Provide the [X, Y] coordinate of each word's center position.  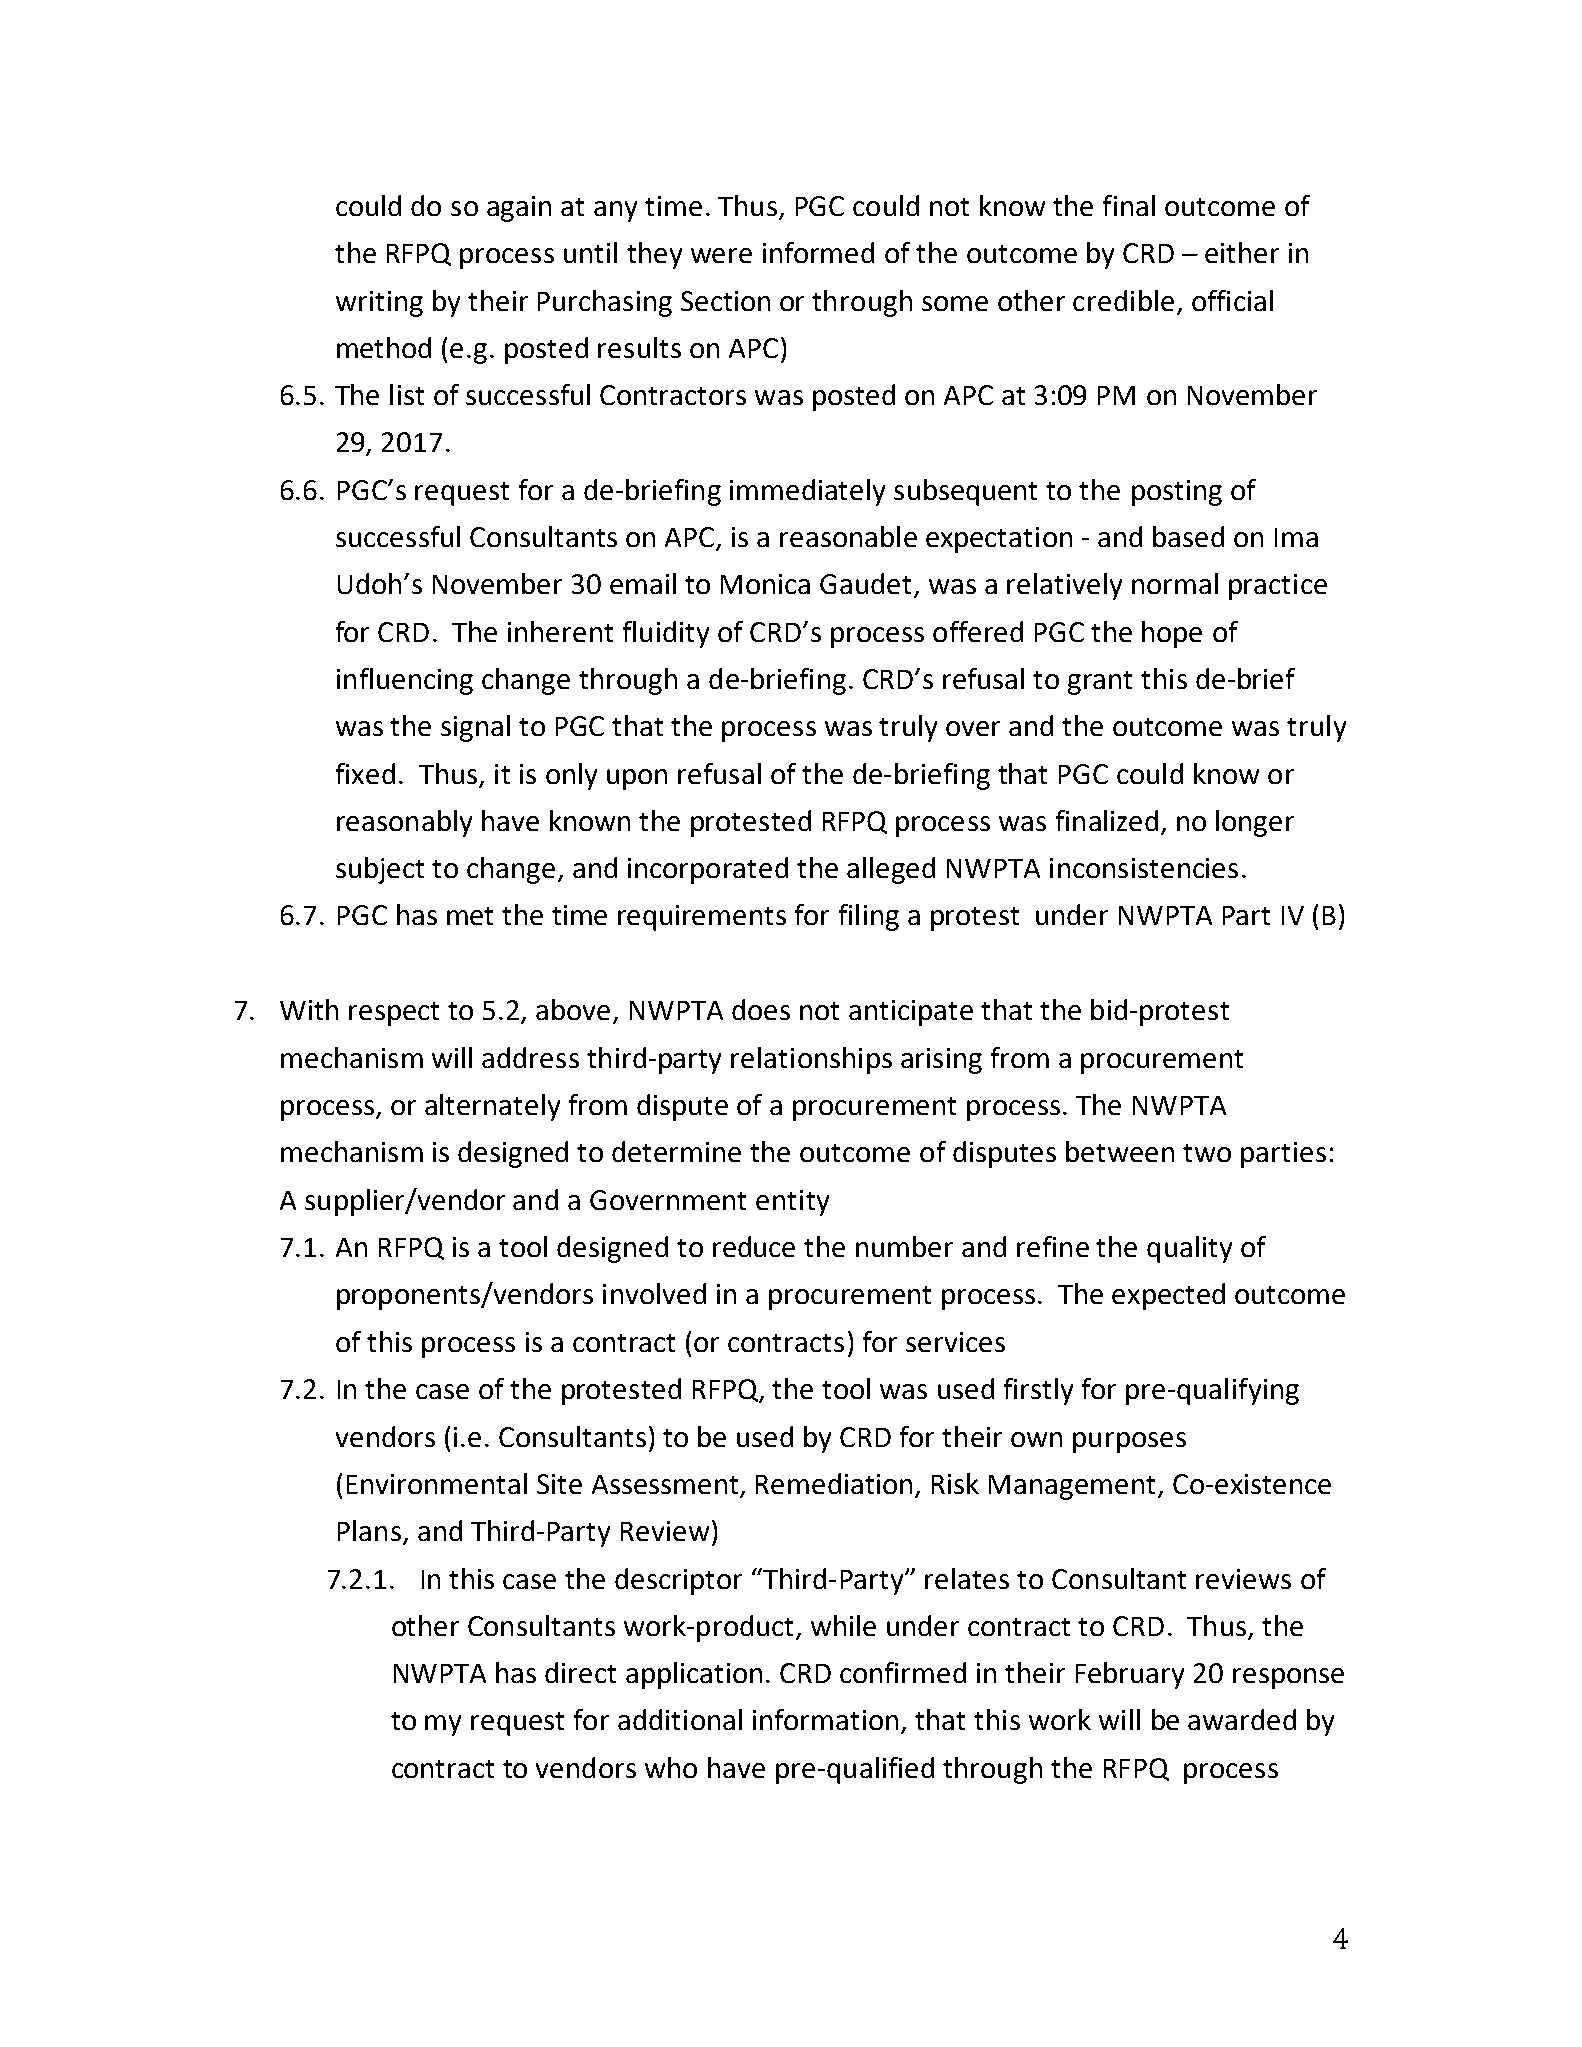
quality [1189, 1249]
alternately [492, 1107]
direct [580, 1672]
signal [475, 728]
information [825, 1719]
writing [379, 304]
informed [818, 252]
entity [792, 1203]
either [1242, 252]
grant [1100, 683]
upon [637, 779]
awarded [1242, 1719]
